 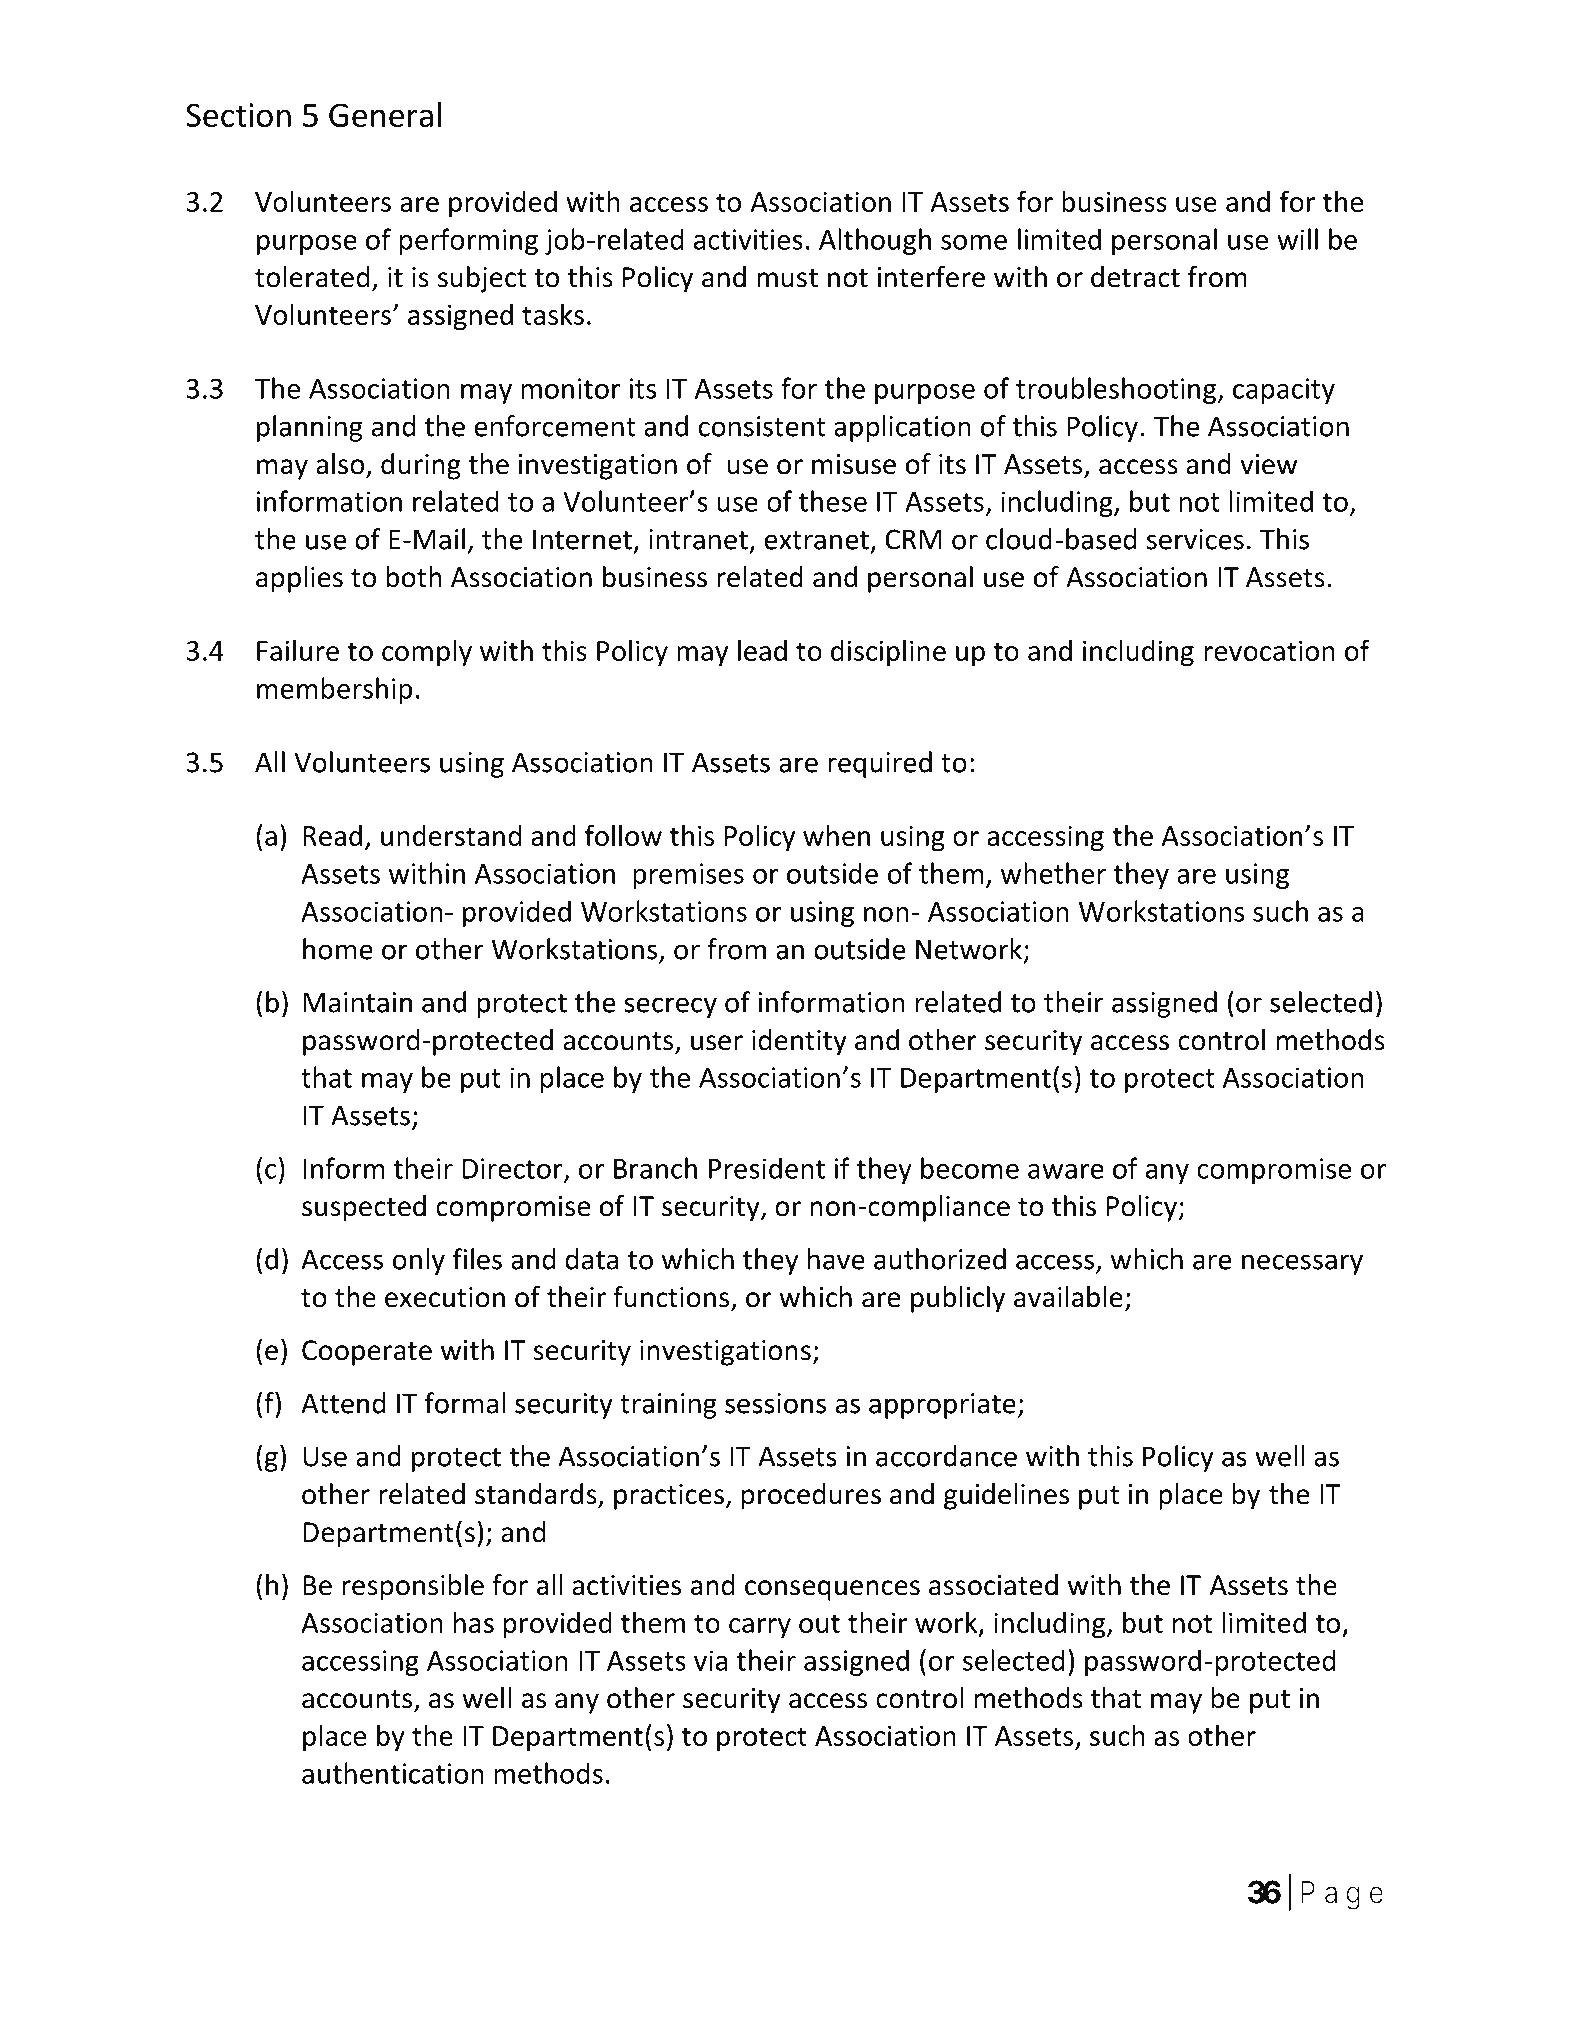 I want to click on home, so click(x=338, y=949).
